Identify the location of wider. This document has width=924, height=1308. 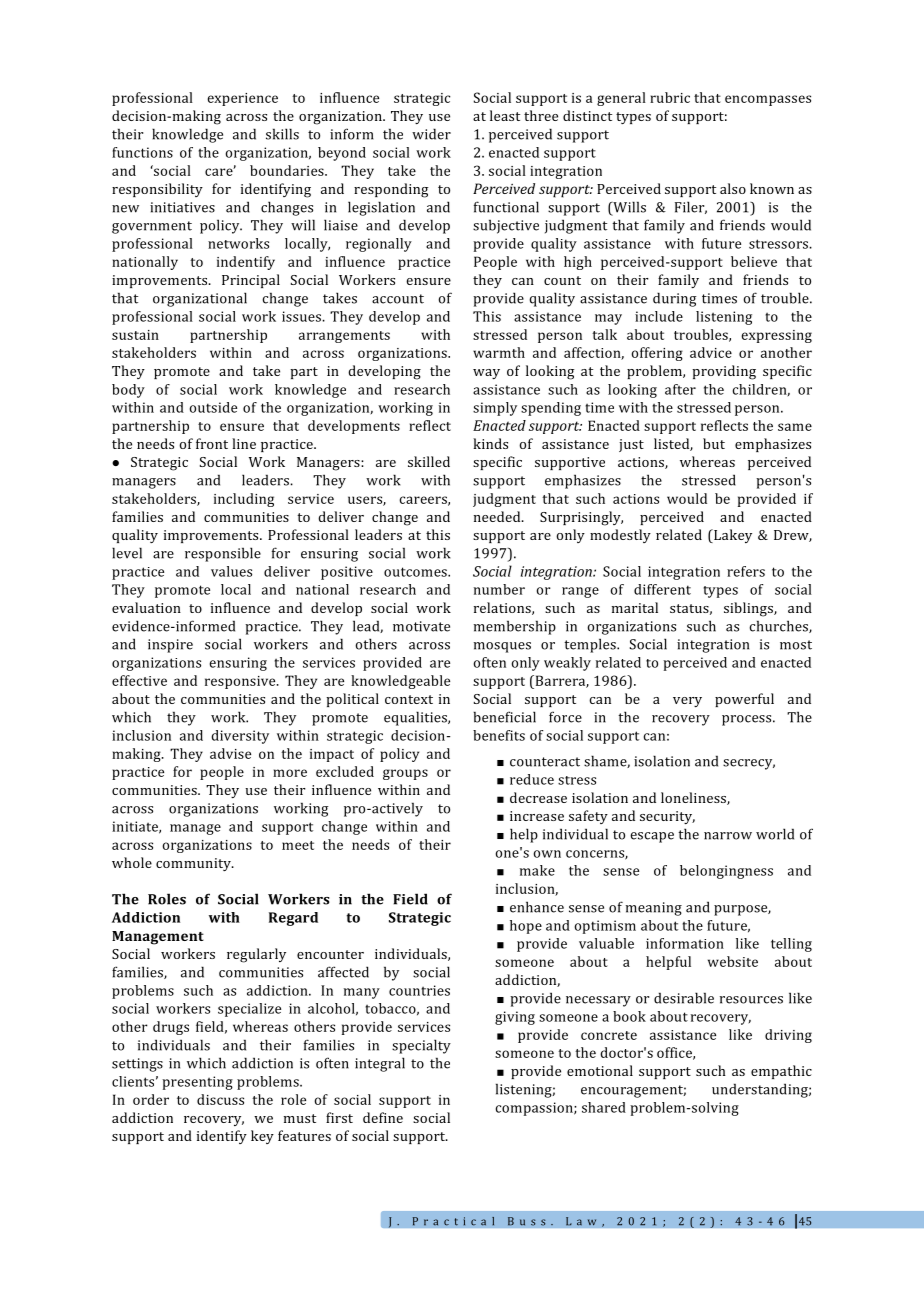
(431, 134).
